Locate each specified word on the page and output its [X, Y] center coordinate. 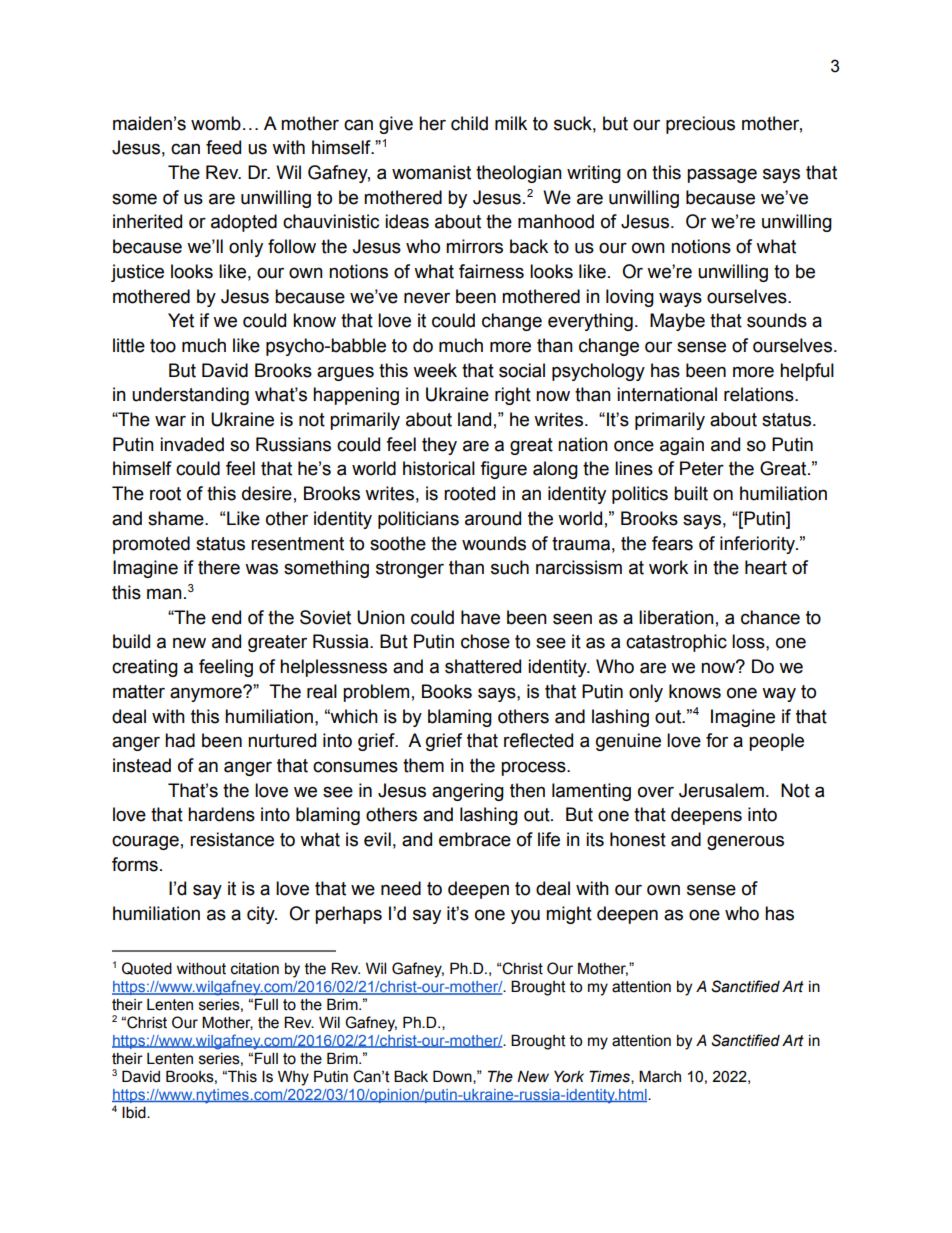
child [469, 123]
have [480, 617]
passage [722, 175]
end [226, 617]
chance [770, 617]
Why [293, 1078]
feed [223, 147]
